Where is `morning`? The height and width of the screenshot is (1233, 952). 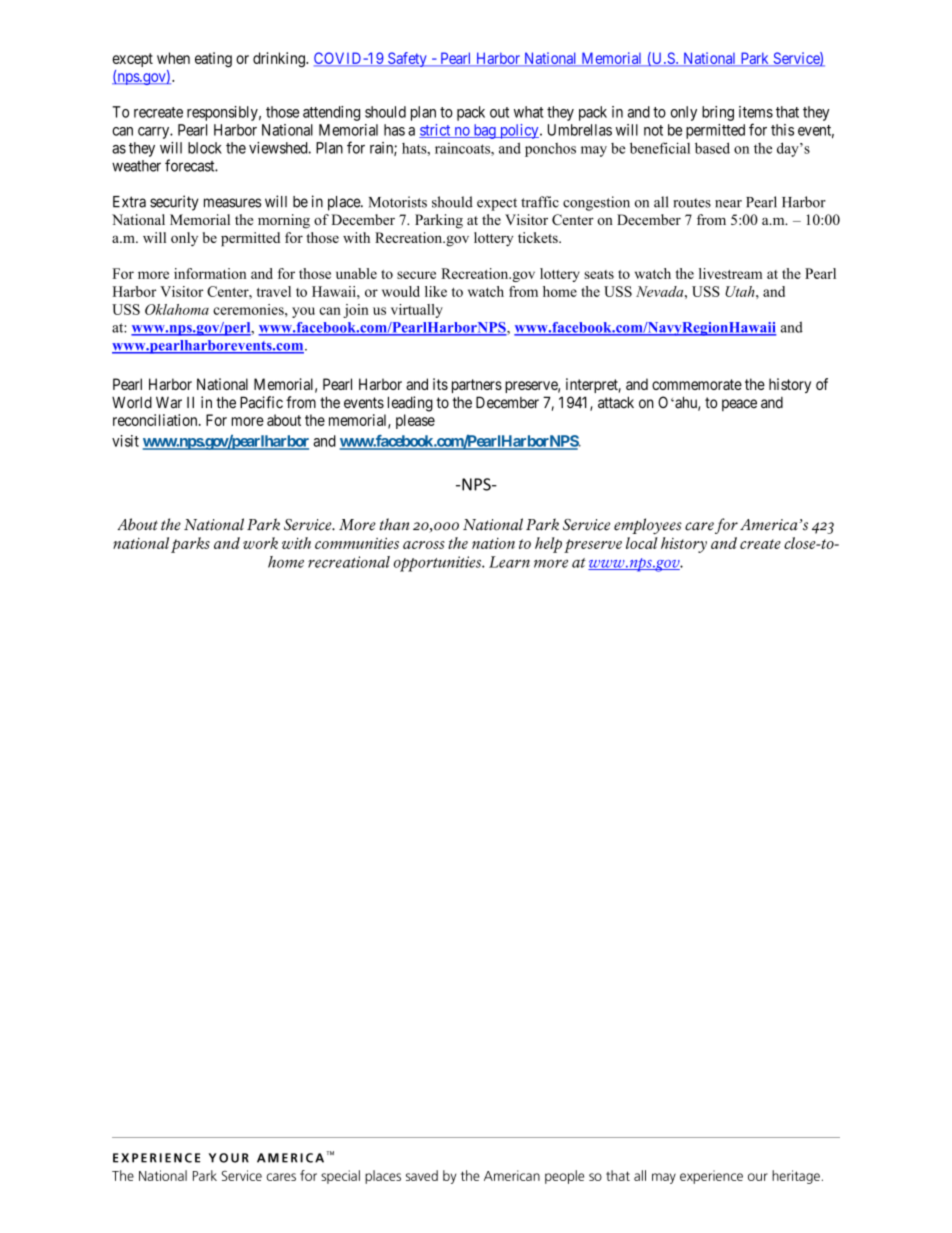
morning is located at coordinates (284, 221).
